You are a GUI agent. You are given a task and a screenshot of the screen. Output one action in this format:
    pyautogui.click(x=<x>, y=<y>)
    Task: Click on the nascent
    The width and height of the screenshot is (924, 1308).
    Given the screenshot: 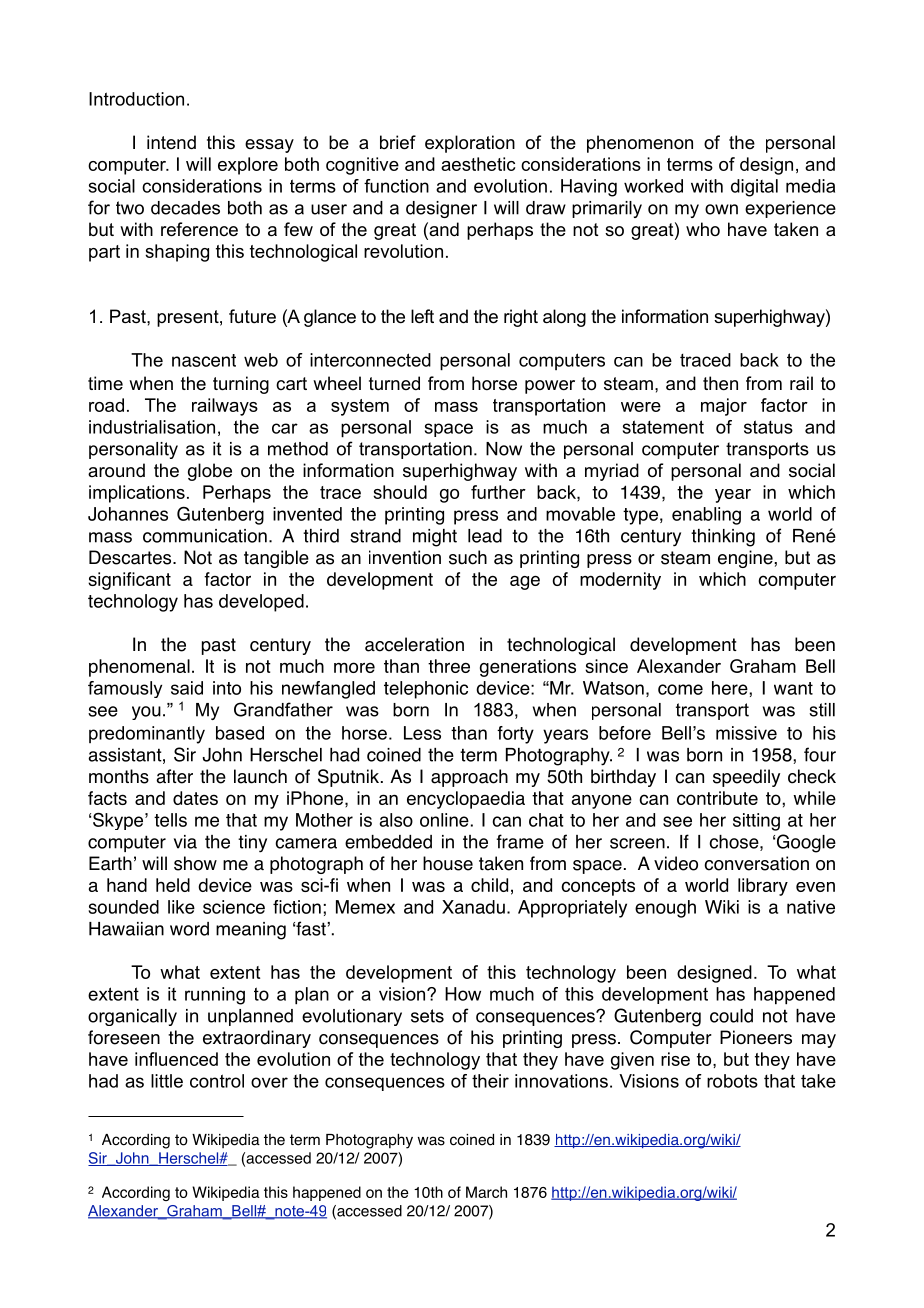 What is the action you would take?
    pyautogui.click(x=204, y=360)
